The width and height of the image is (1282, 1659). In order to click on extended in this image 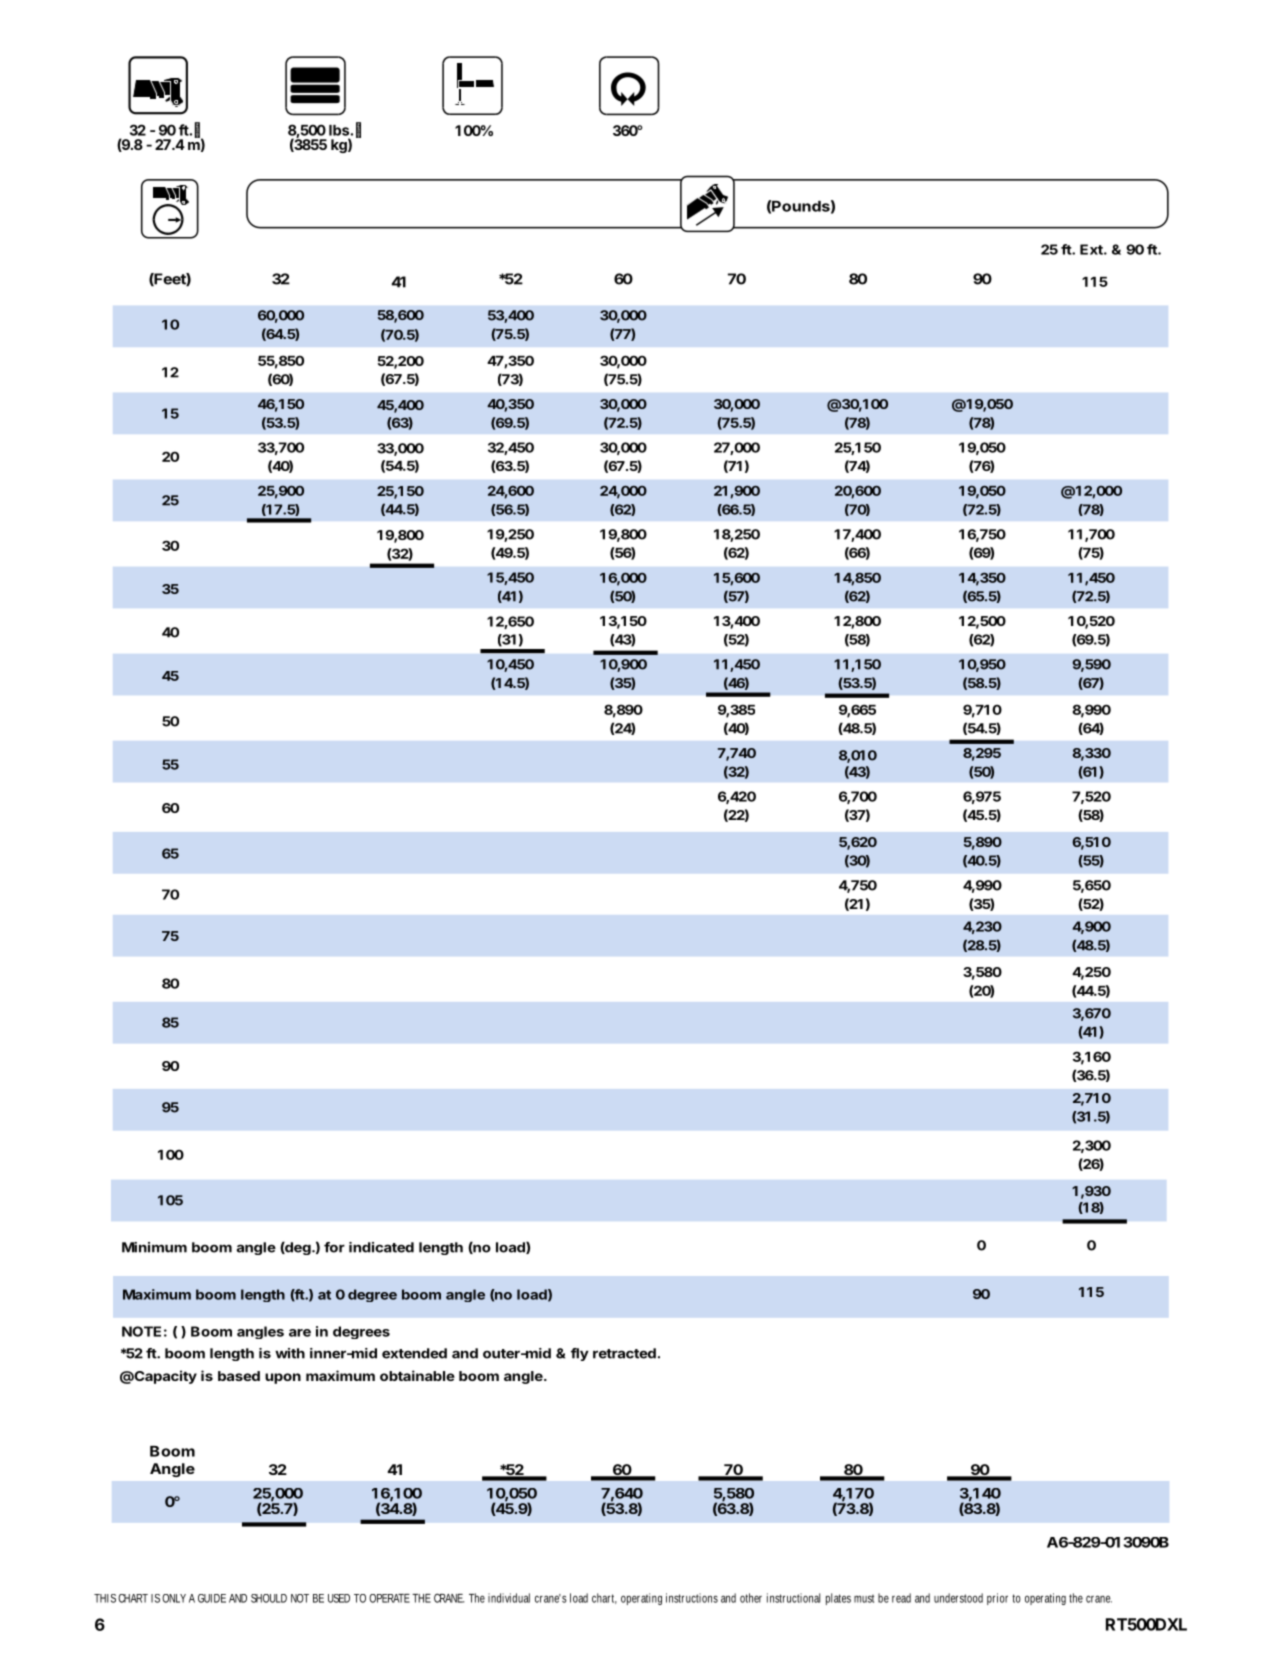, I will do `click(414, 1353)`.
